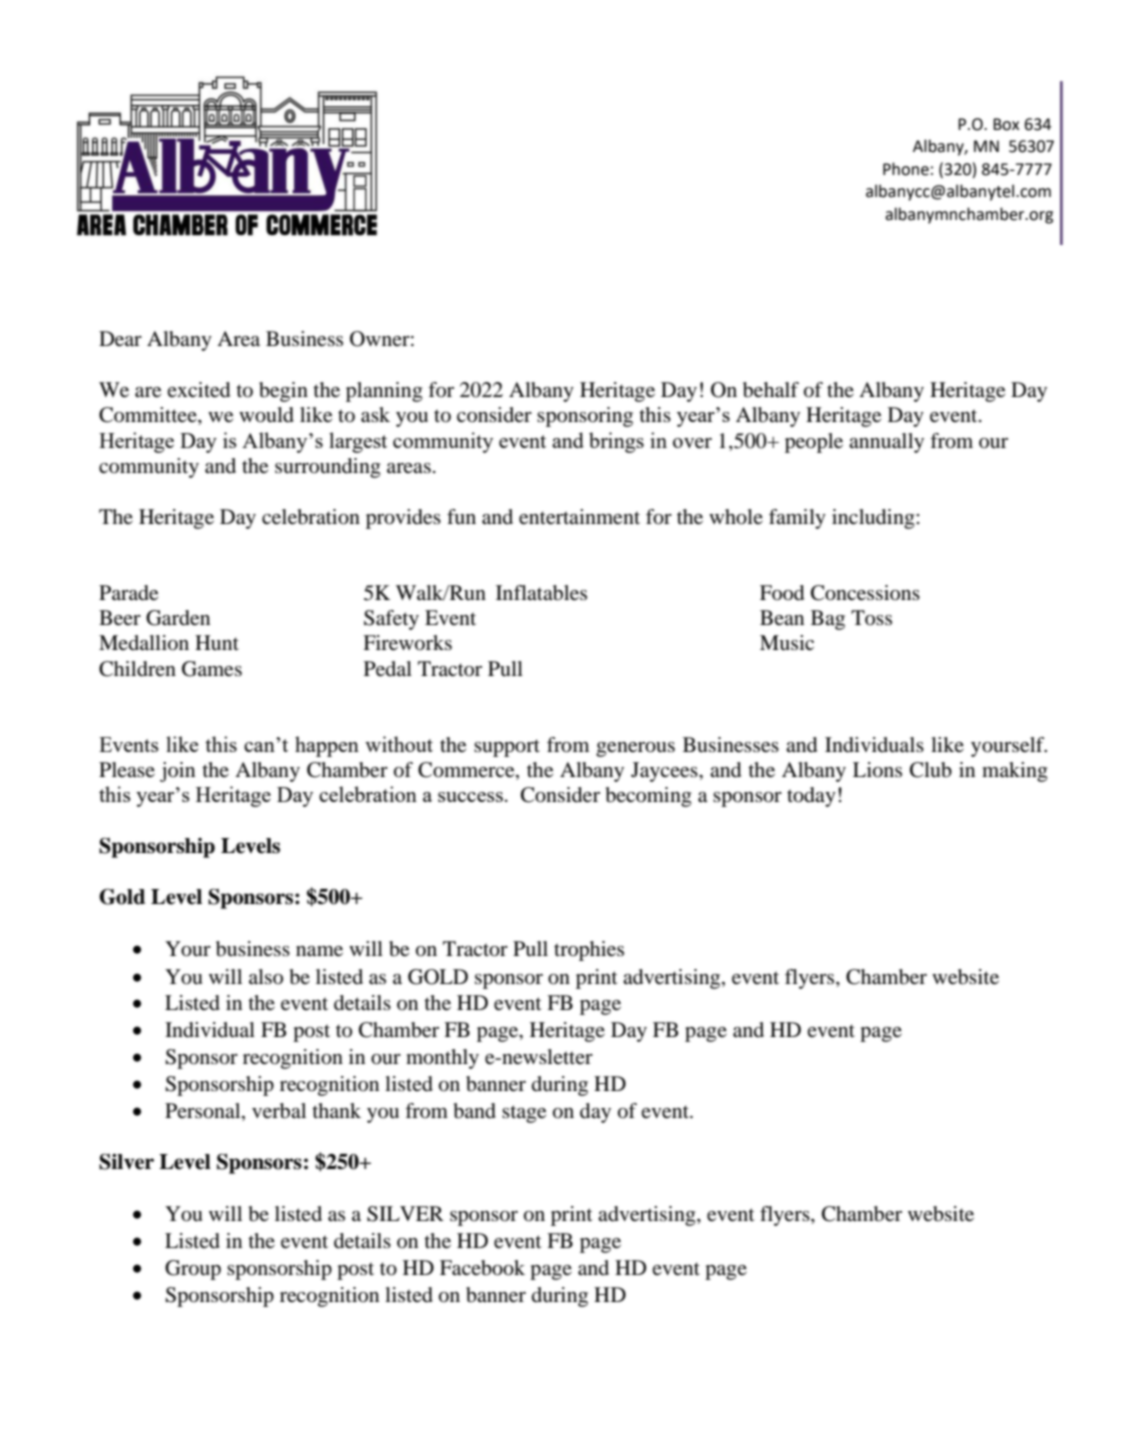 The height and width of the page is (1454, 1123). Describe the element at coordinates (1006, 124) in the page. I see `Box` at that location.
